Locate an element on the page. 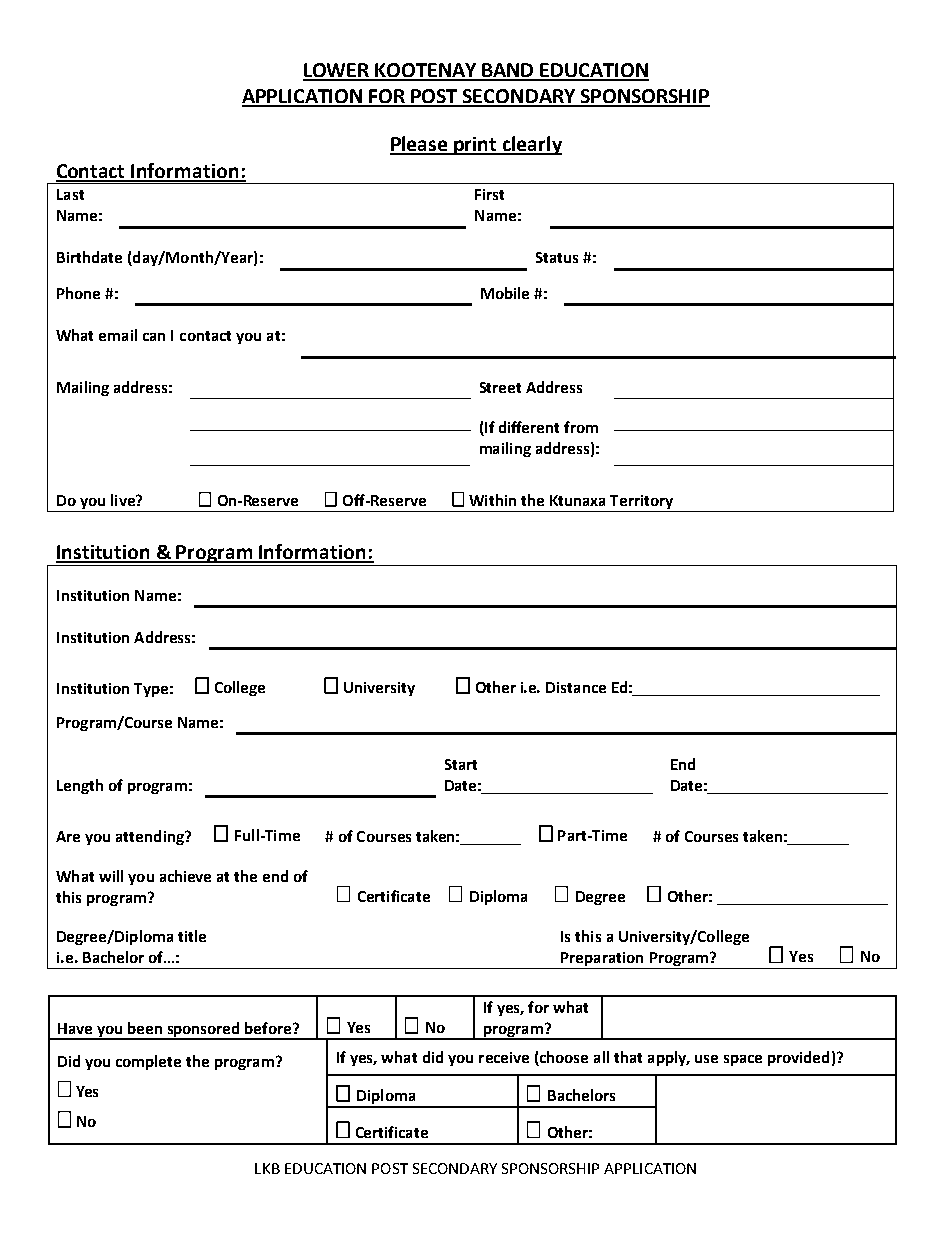  clearly is located at coordinates (531, 145).
